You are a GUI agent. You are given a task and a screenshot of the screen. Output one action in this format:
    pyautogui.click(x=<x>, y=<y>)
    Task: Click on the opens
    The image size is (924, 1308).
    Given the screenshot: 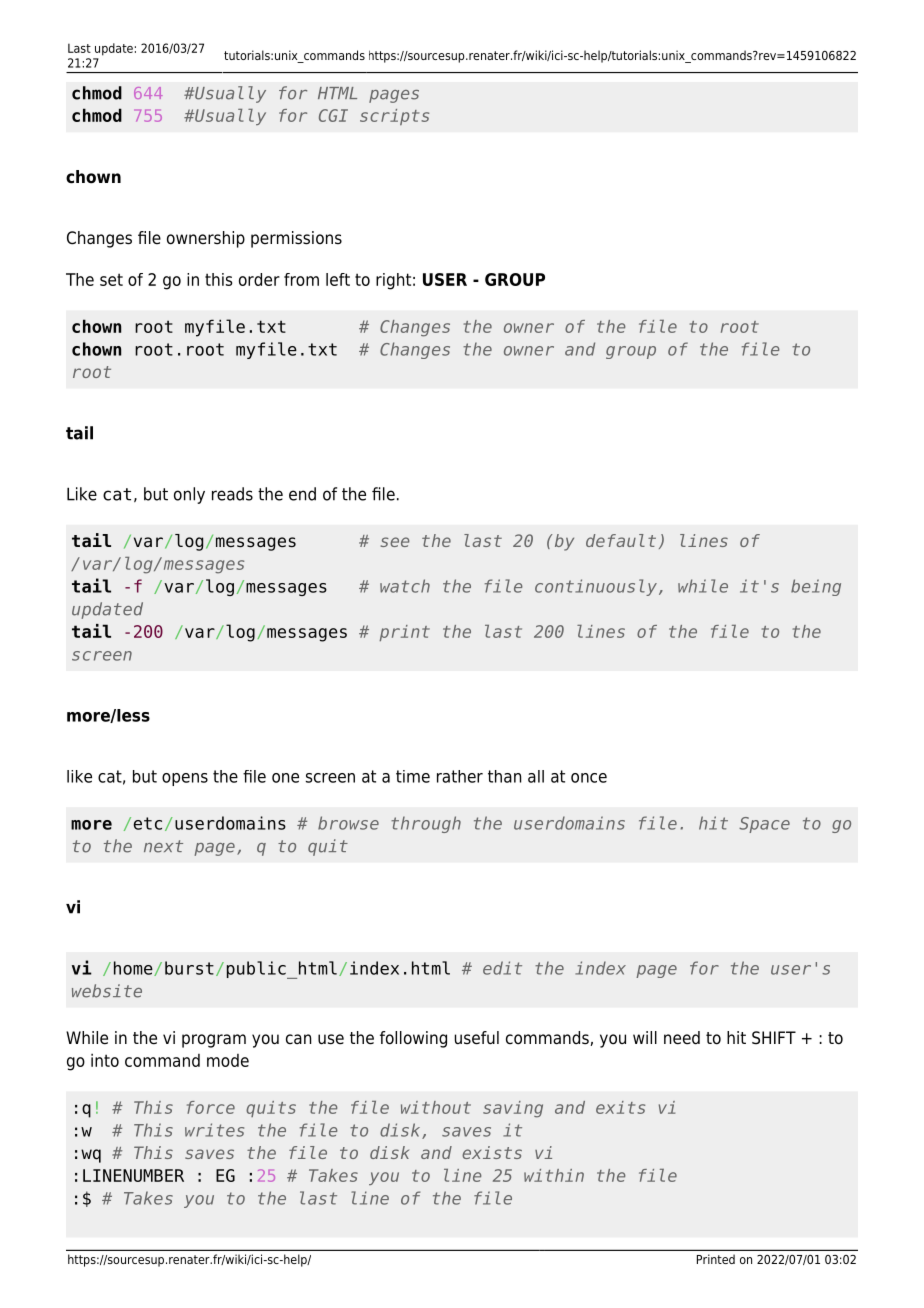 What is the action you would take?
    pyautogui.click(x=185, y=779)
